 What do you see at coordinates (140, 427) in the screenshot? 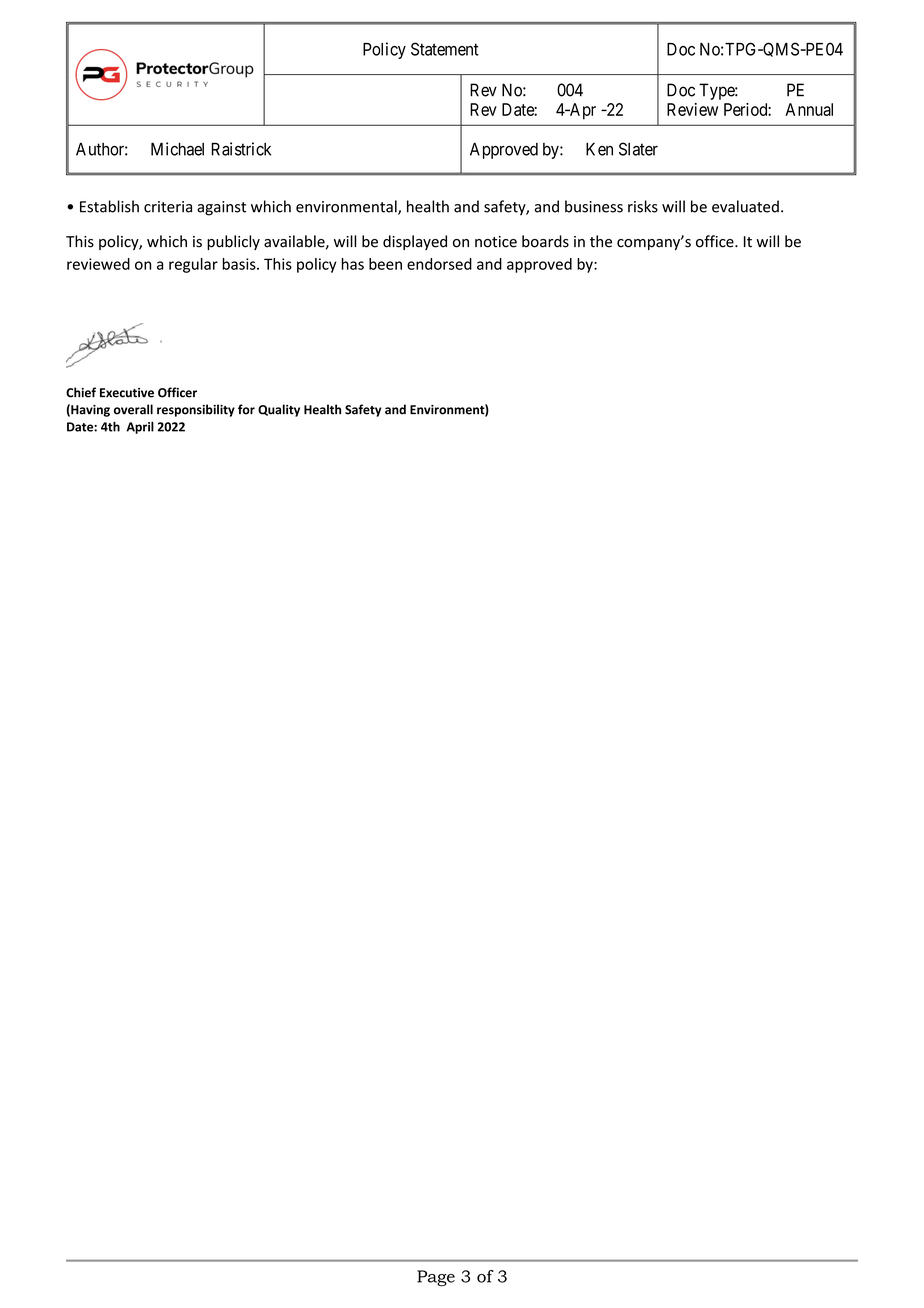
I see `April` at bounding box center [140, 427].
